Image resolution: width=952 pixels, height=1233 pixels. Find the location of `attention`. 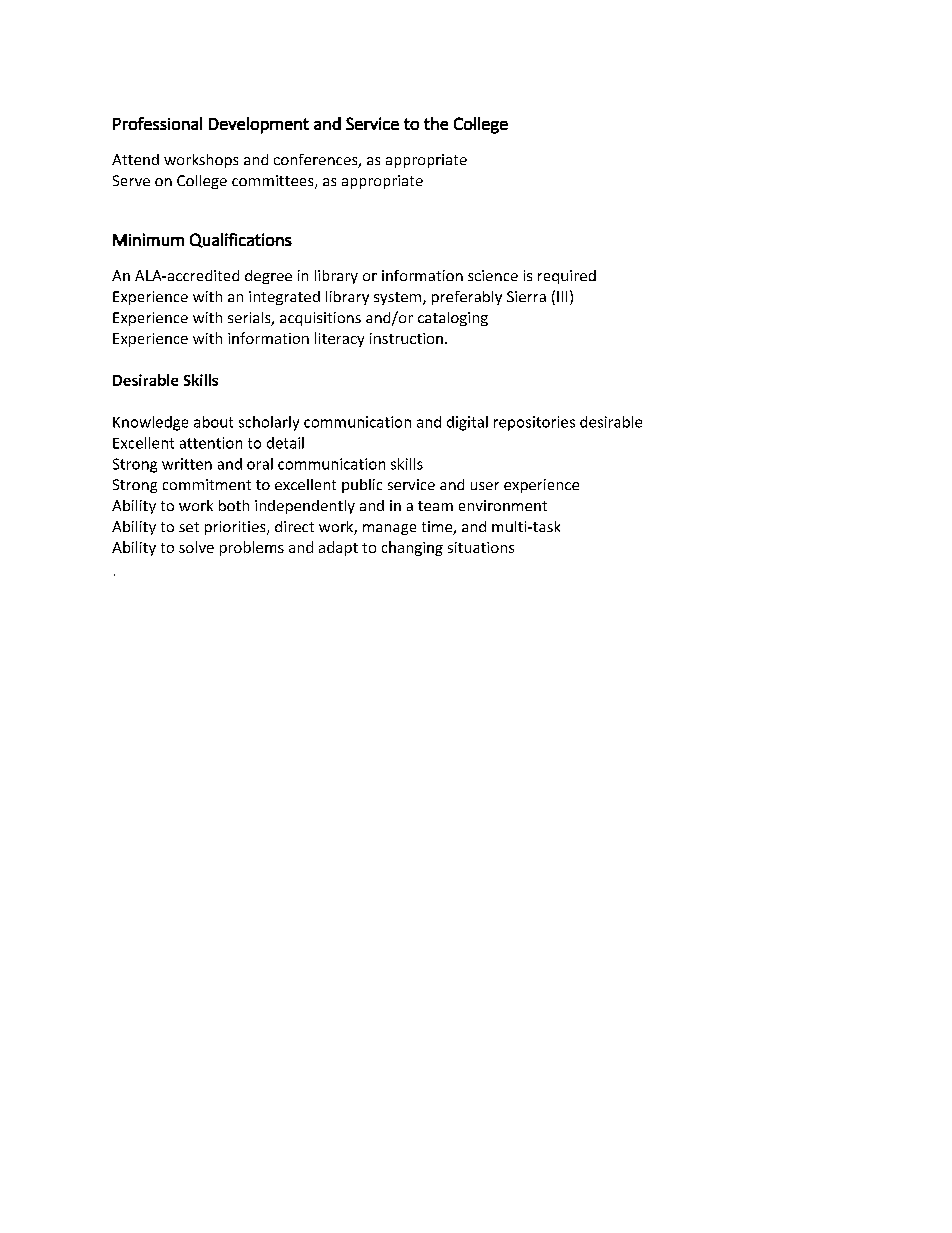

attention is located at coordinates (211, 443).
